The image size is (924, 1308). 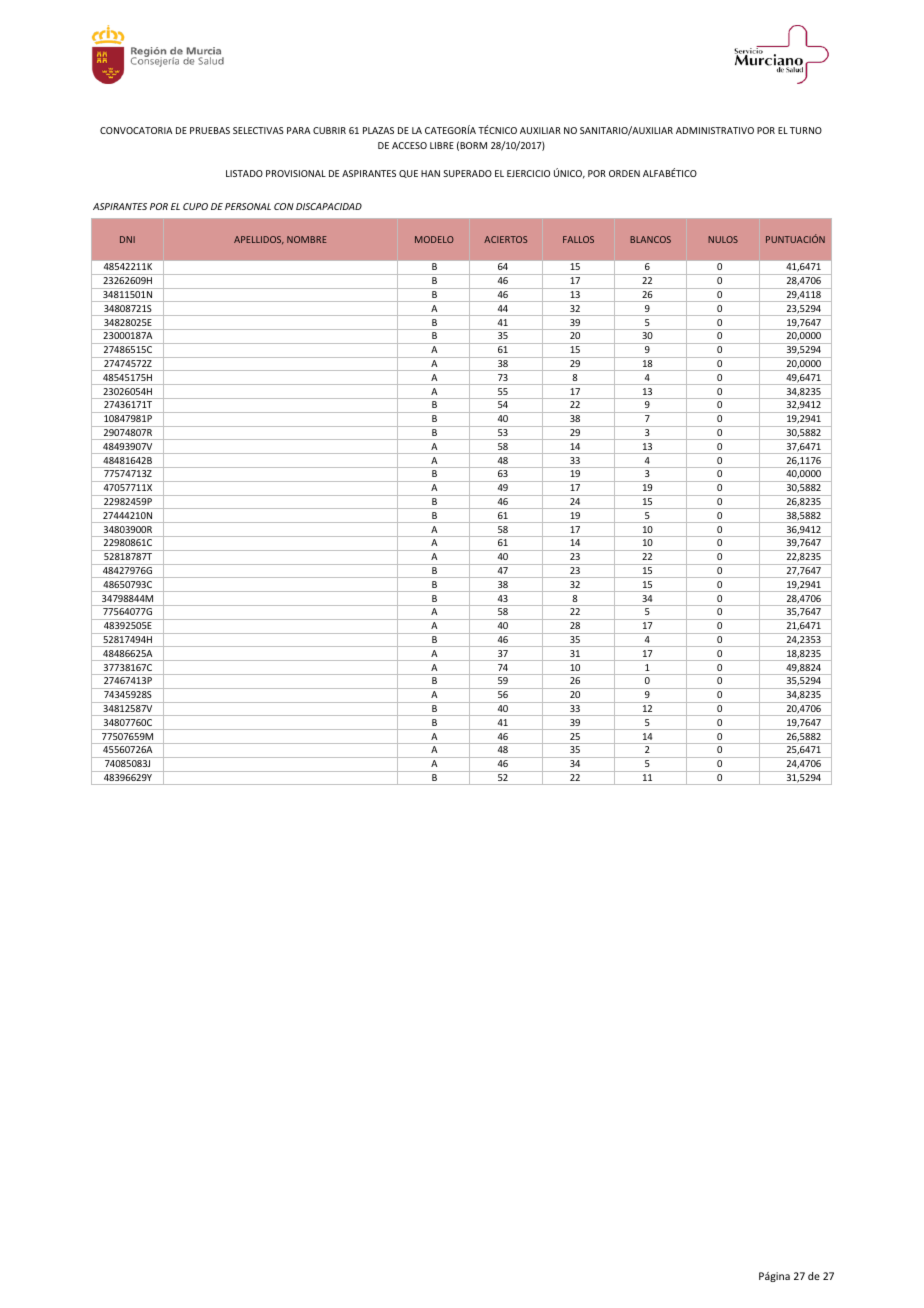 What do you see at coordinates (298, 130) in the page?
I see `PARA` at bounding box center [298, 130].
